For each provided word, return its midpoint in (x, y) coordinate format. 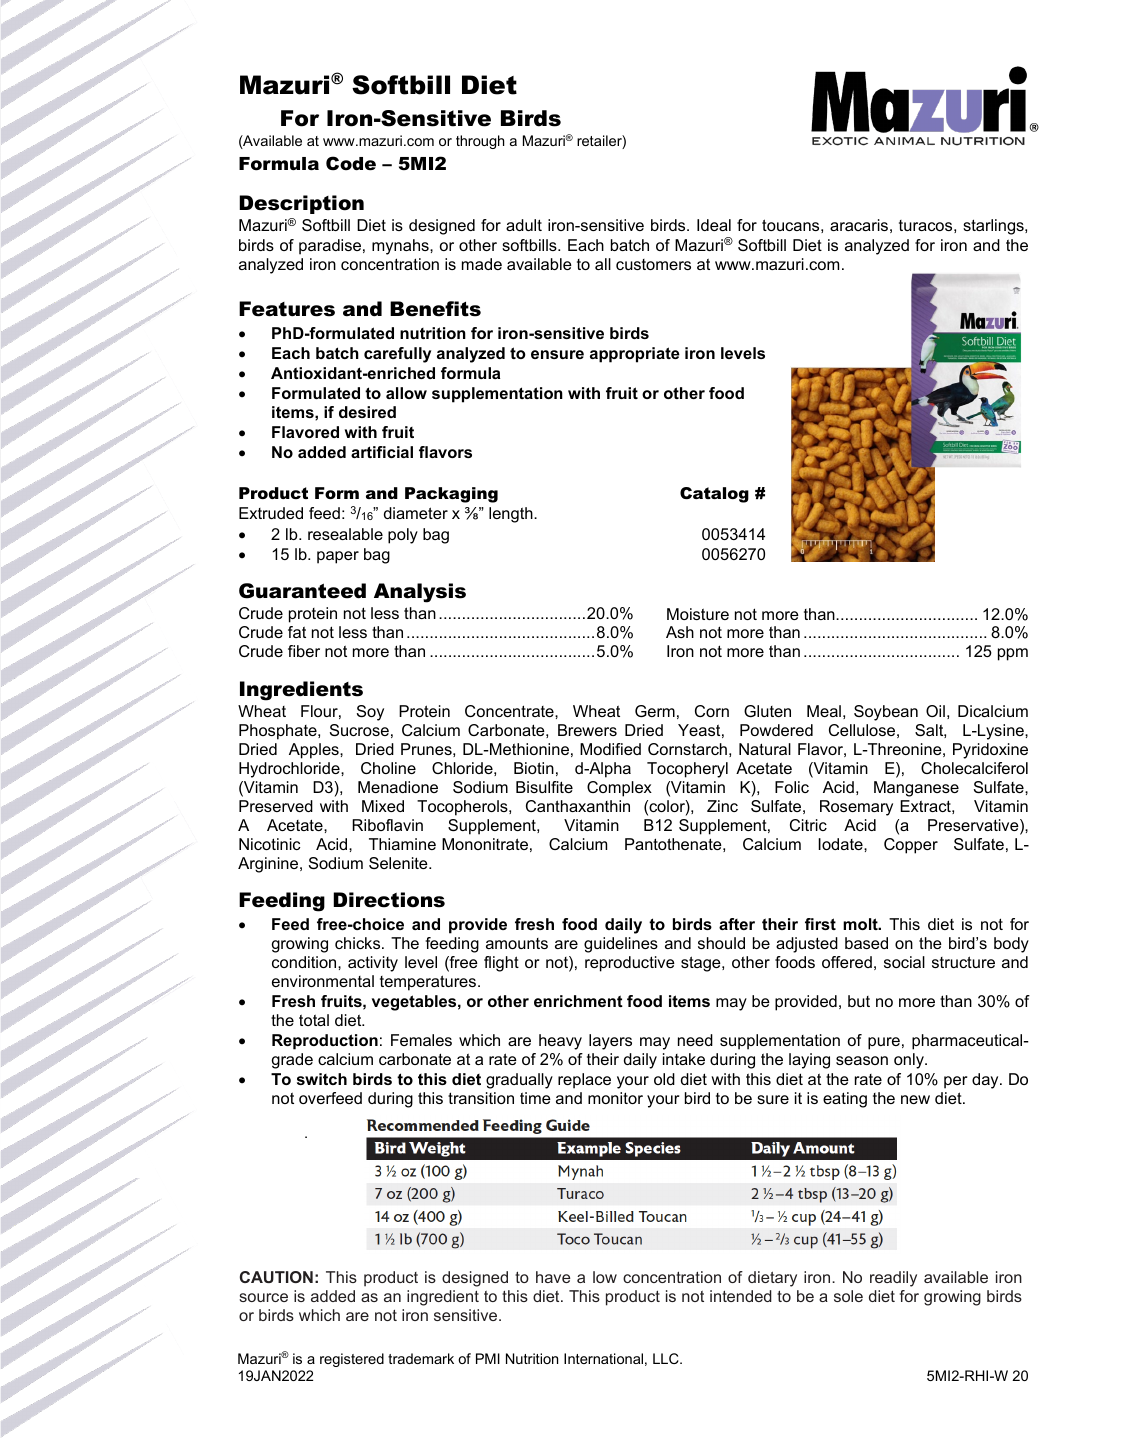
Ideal (714, 225)
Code (351, 163)
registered (352, 1360)
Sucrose (359, 730)
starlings (994, 227)
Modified (610, 749)
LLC (667, 1358)
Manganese (916, 789)
